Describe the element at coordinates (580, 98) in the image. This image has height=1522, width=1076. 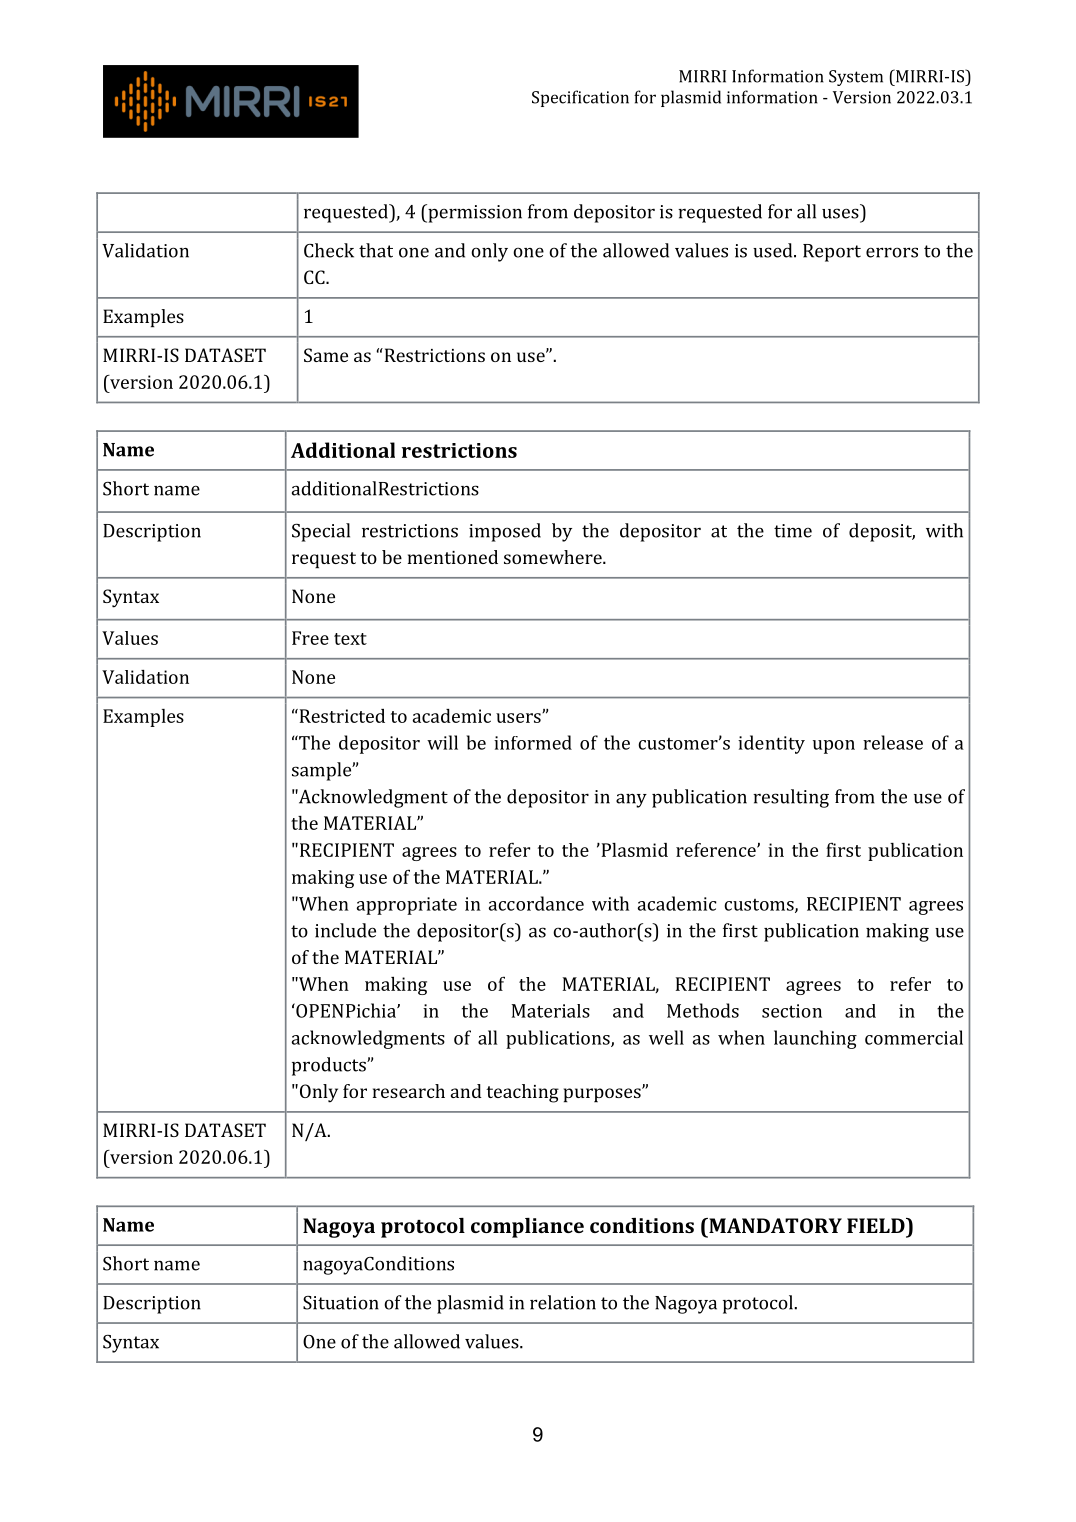
I see `Specification` at that location.
